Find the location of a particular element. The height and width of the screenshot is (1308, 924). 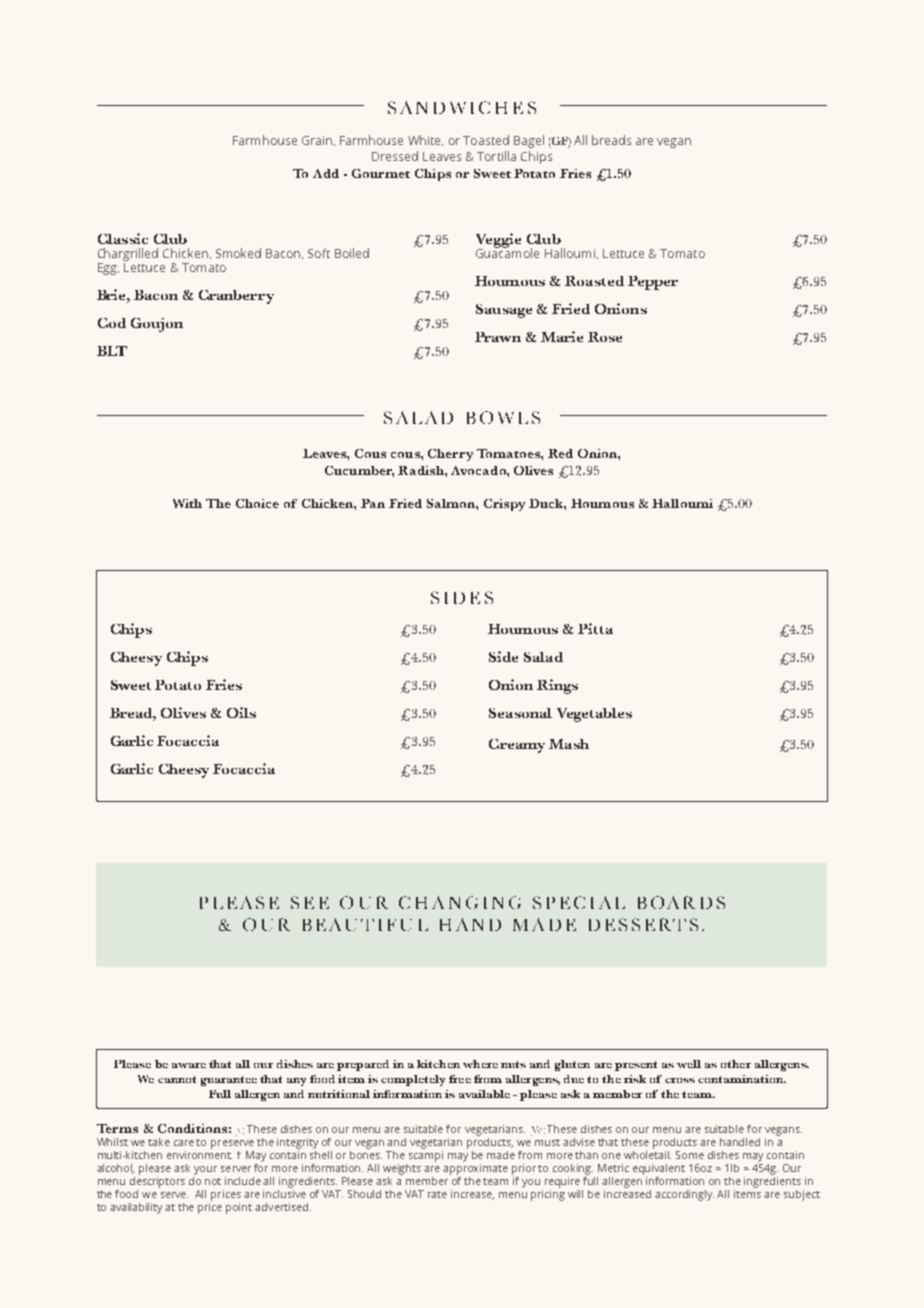

Pitta is located at coordinates (595, 628).
